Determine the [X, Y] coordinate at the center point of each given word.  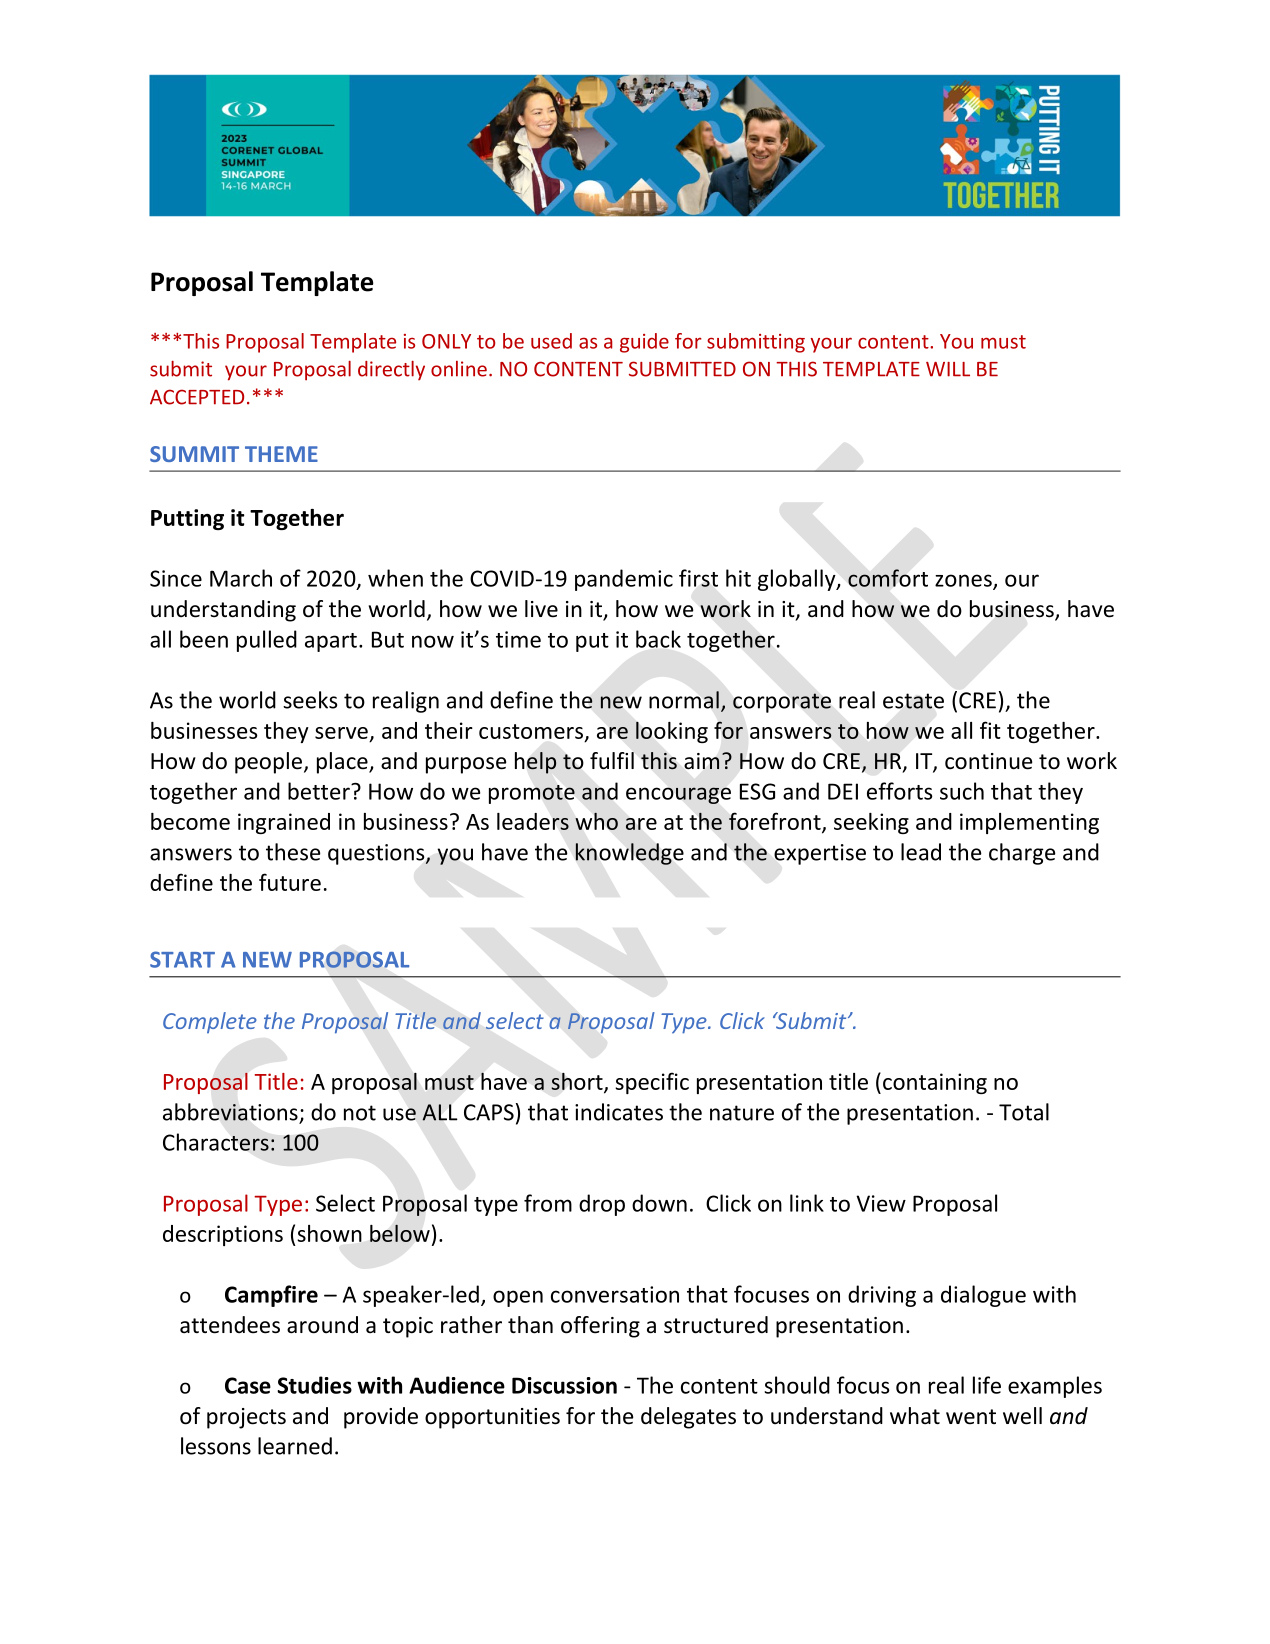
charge [1022, 854]
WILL [948, 369]
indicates [619, 1112]
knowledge [629, 854]
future [290, 882]
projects [246, 1418]
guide [644, 343]
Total [1024, 1112]
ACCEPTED [197, 397]
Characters [216, 1142]
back [658, 639]
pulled [267, 641]
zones [964, 581]
